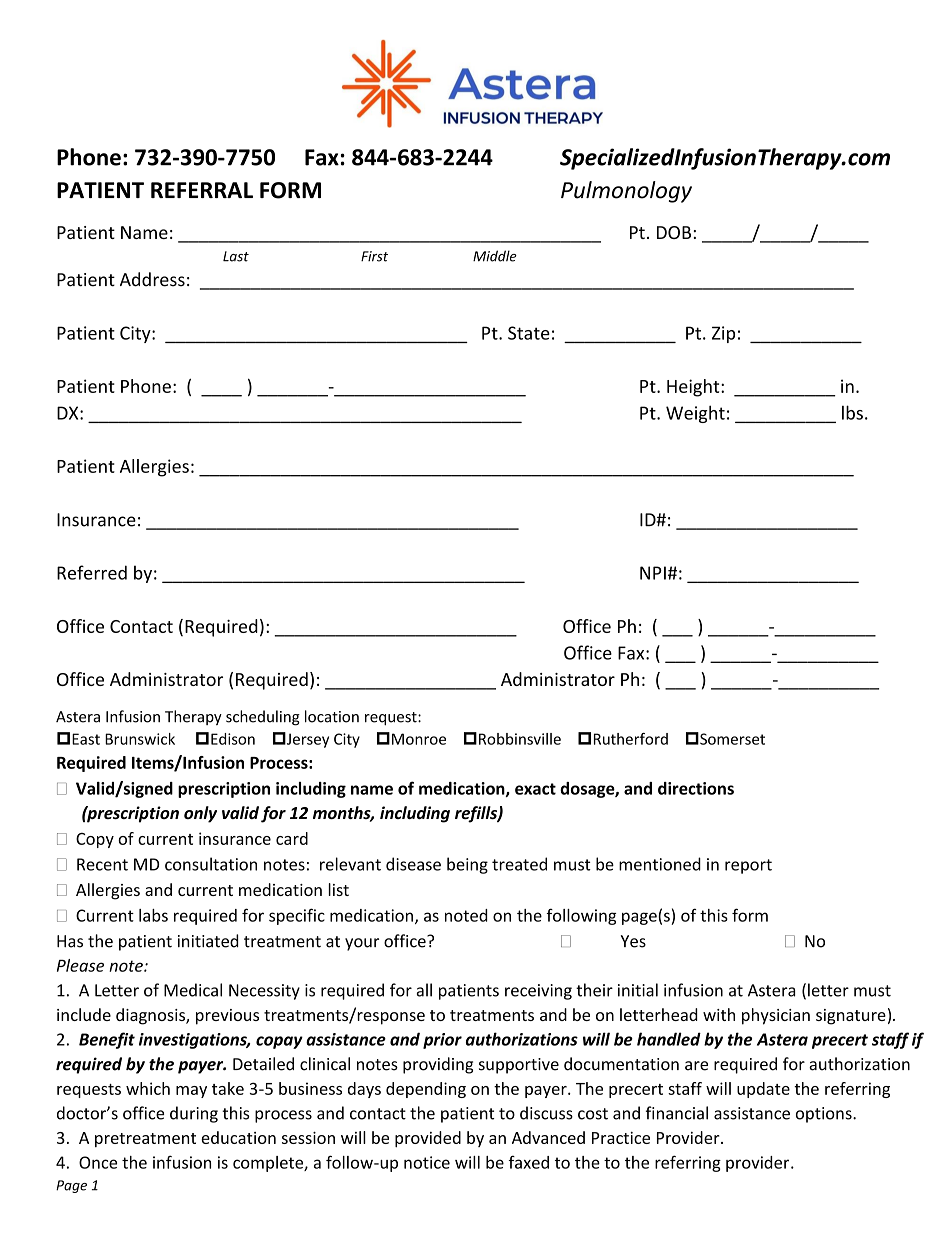 The width and height of the screenshot is (952, 1233). I want to click on REFERRAL, so click(202, 190).
